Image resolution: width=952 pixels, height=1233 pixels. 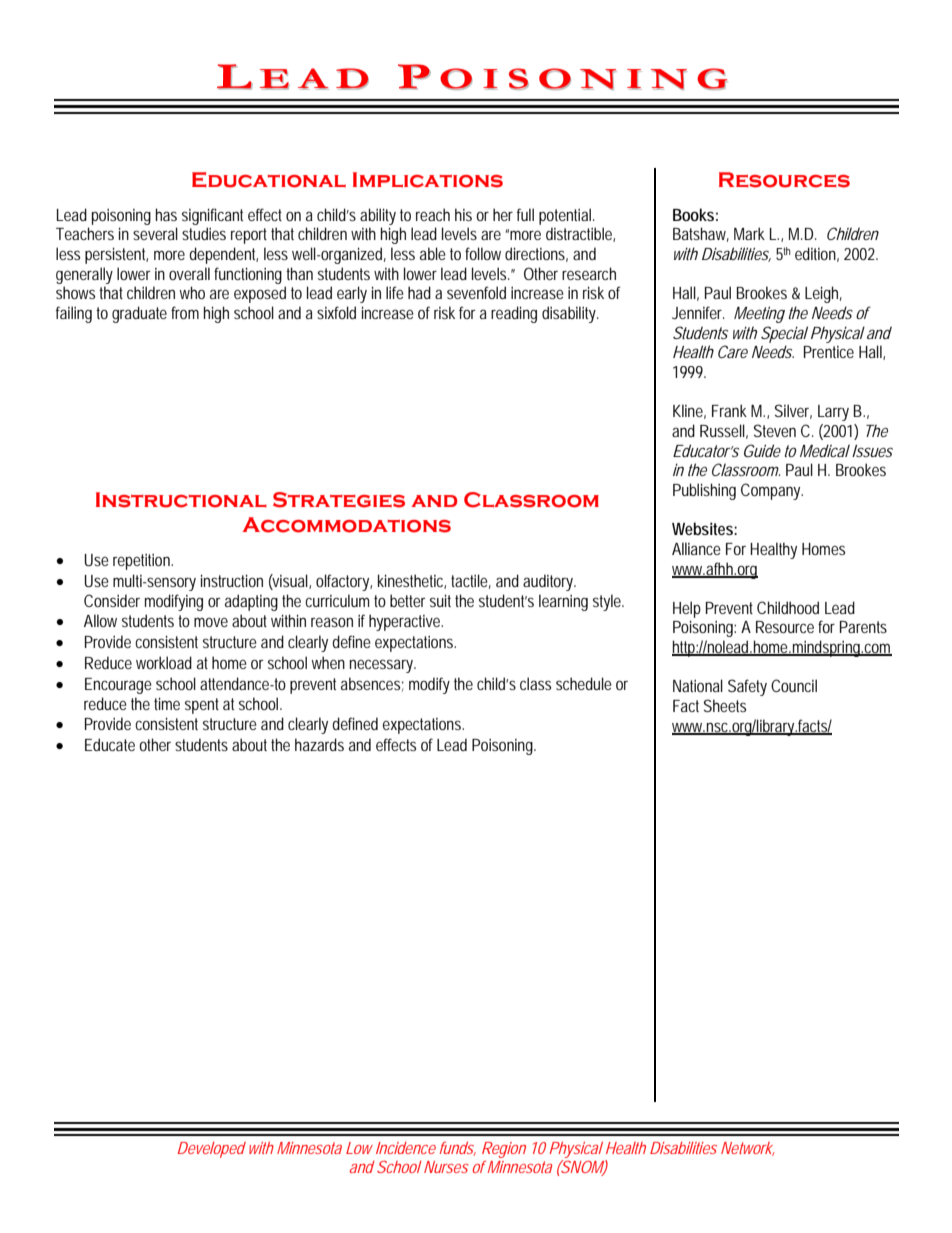 What do you see at coordinates (514, 314) in the screenshot?
I see `reading` at bounding box center [514, 314].
